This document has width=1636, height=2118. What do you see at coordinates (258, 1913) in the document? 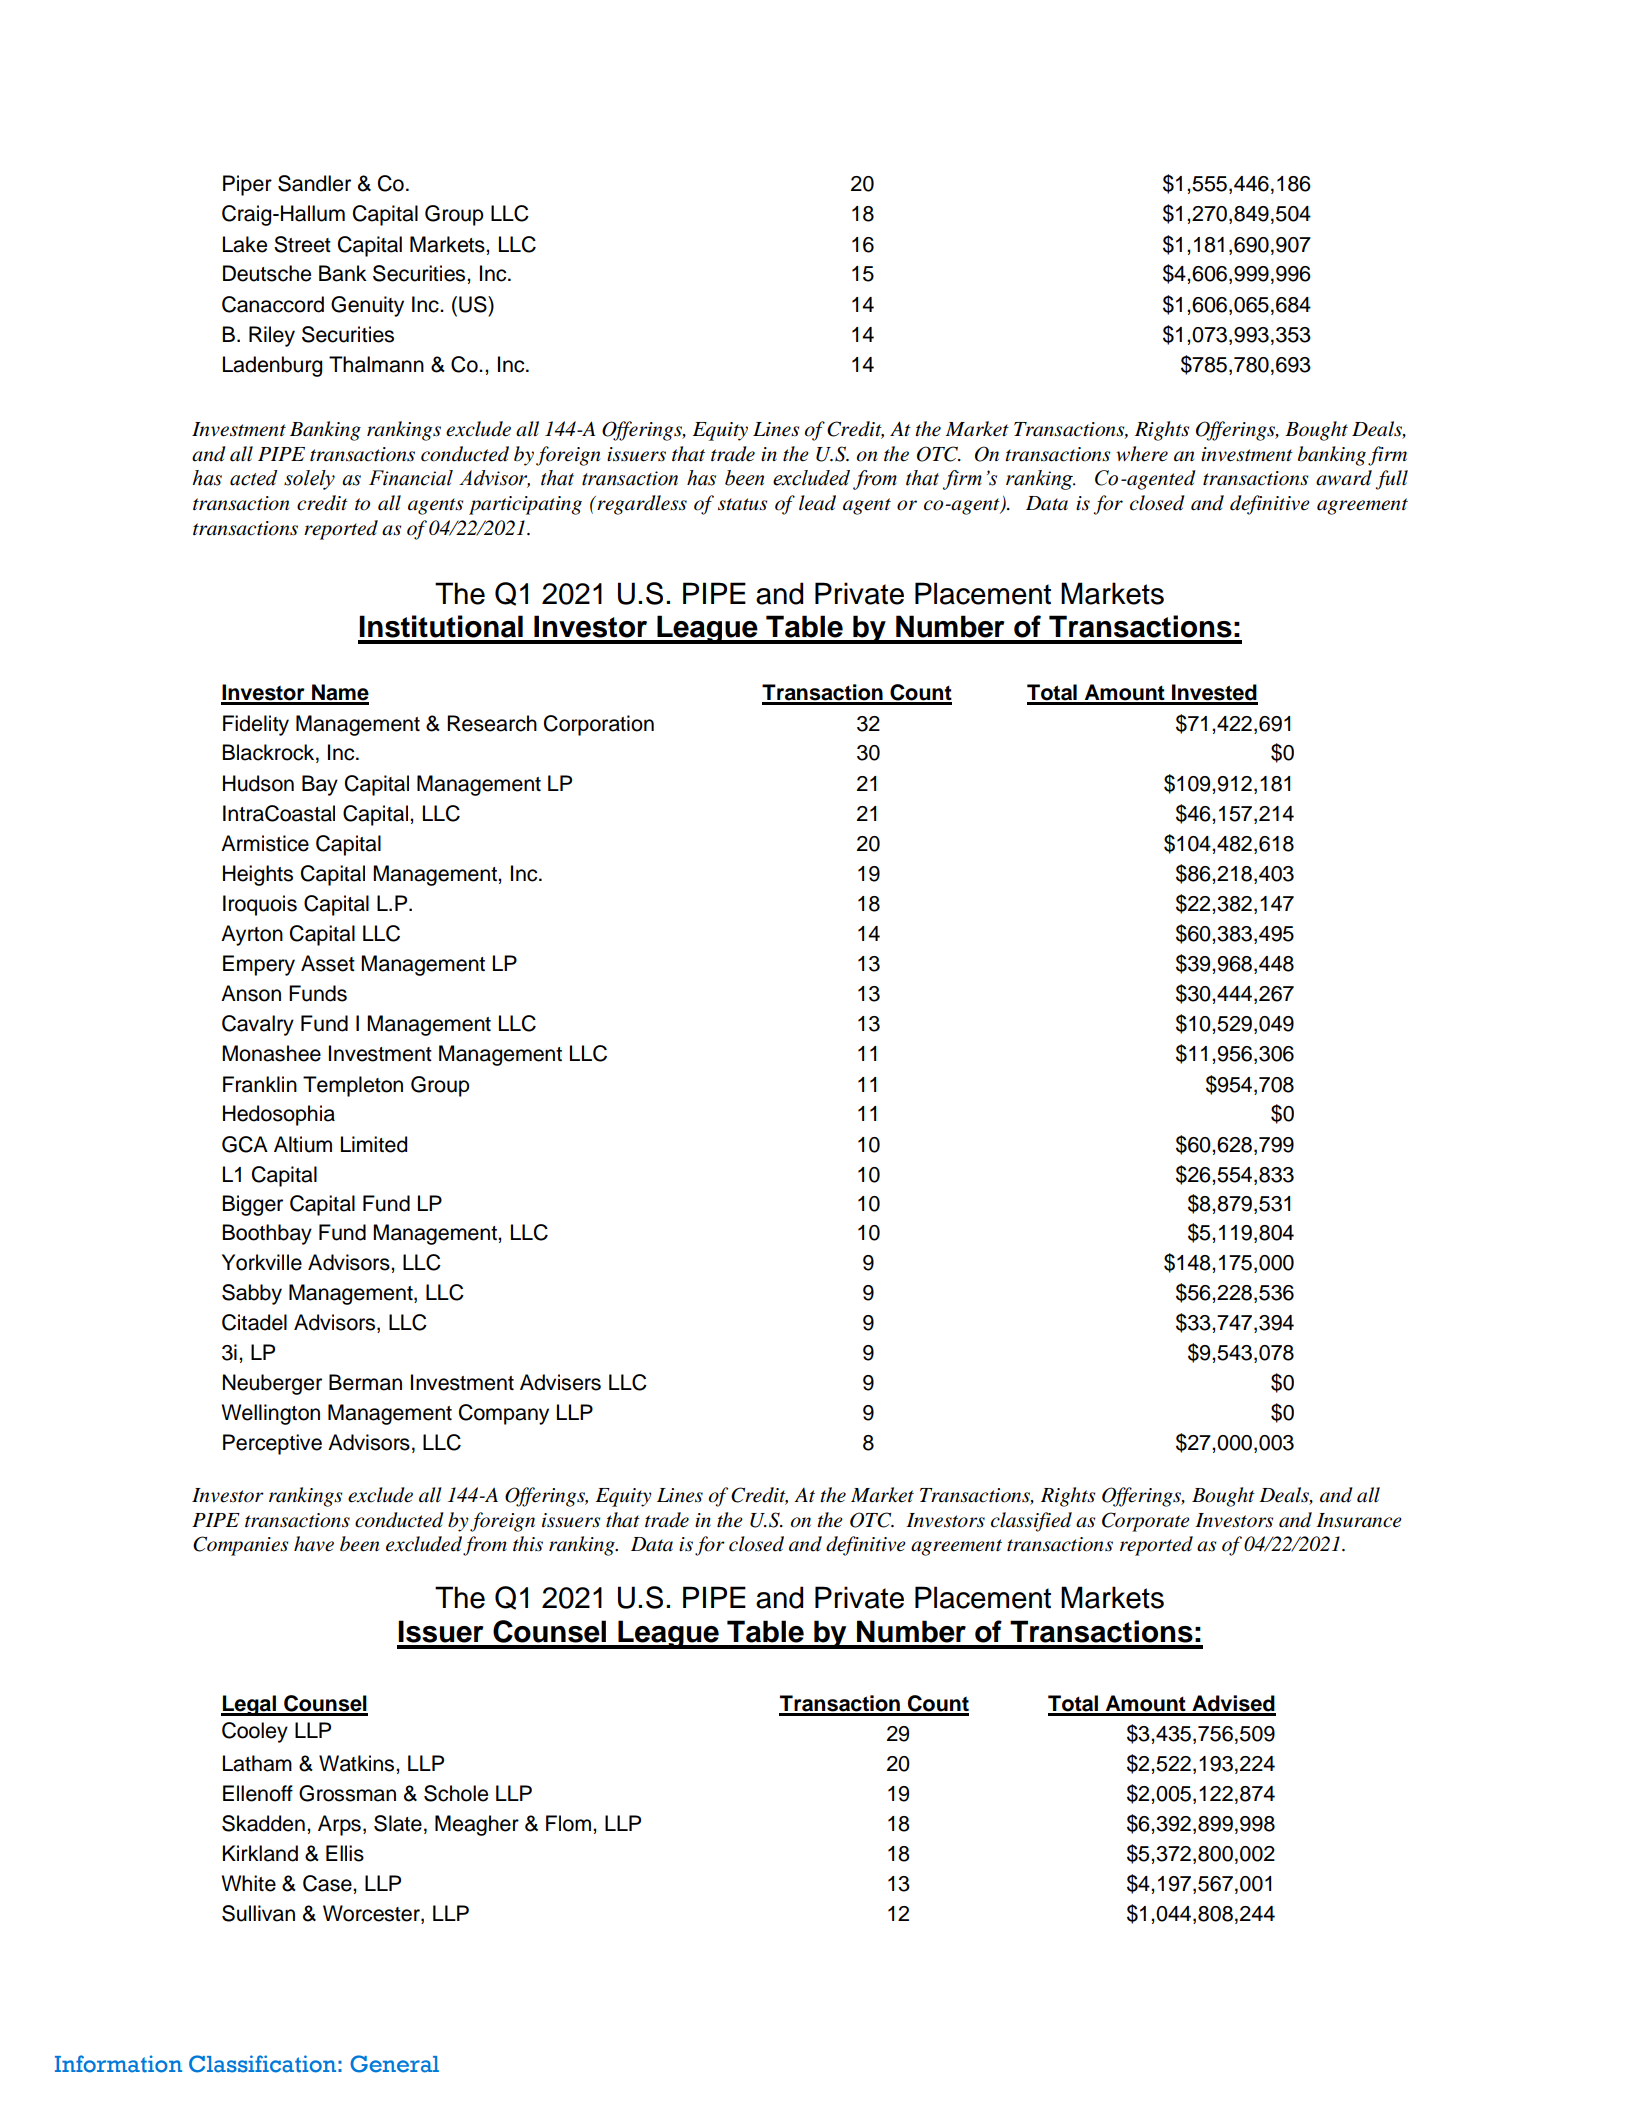
I see `Sullivan` at bounding box center [258, 1913].
